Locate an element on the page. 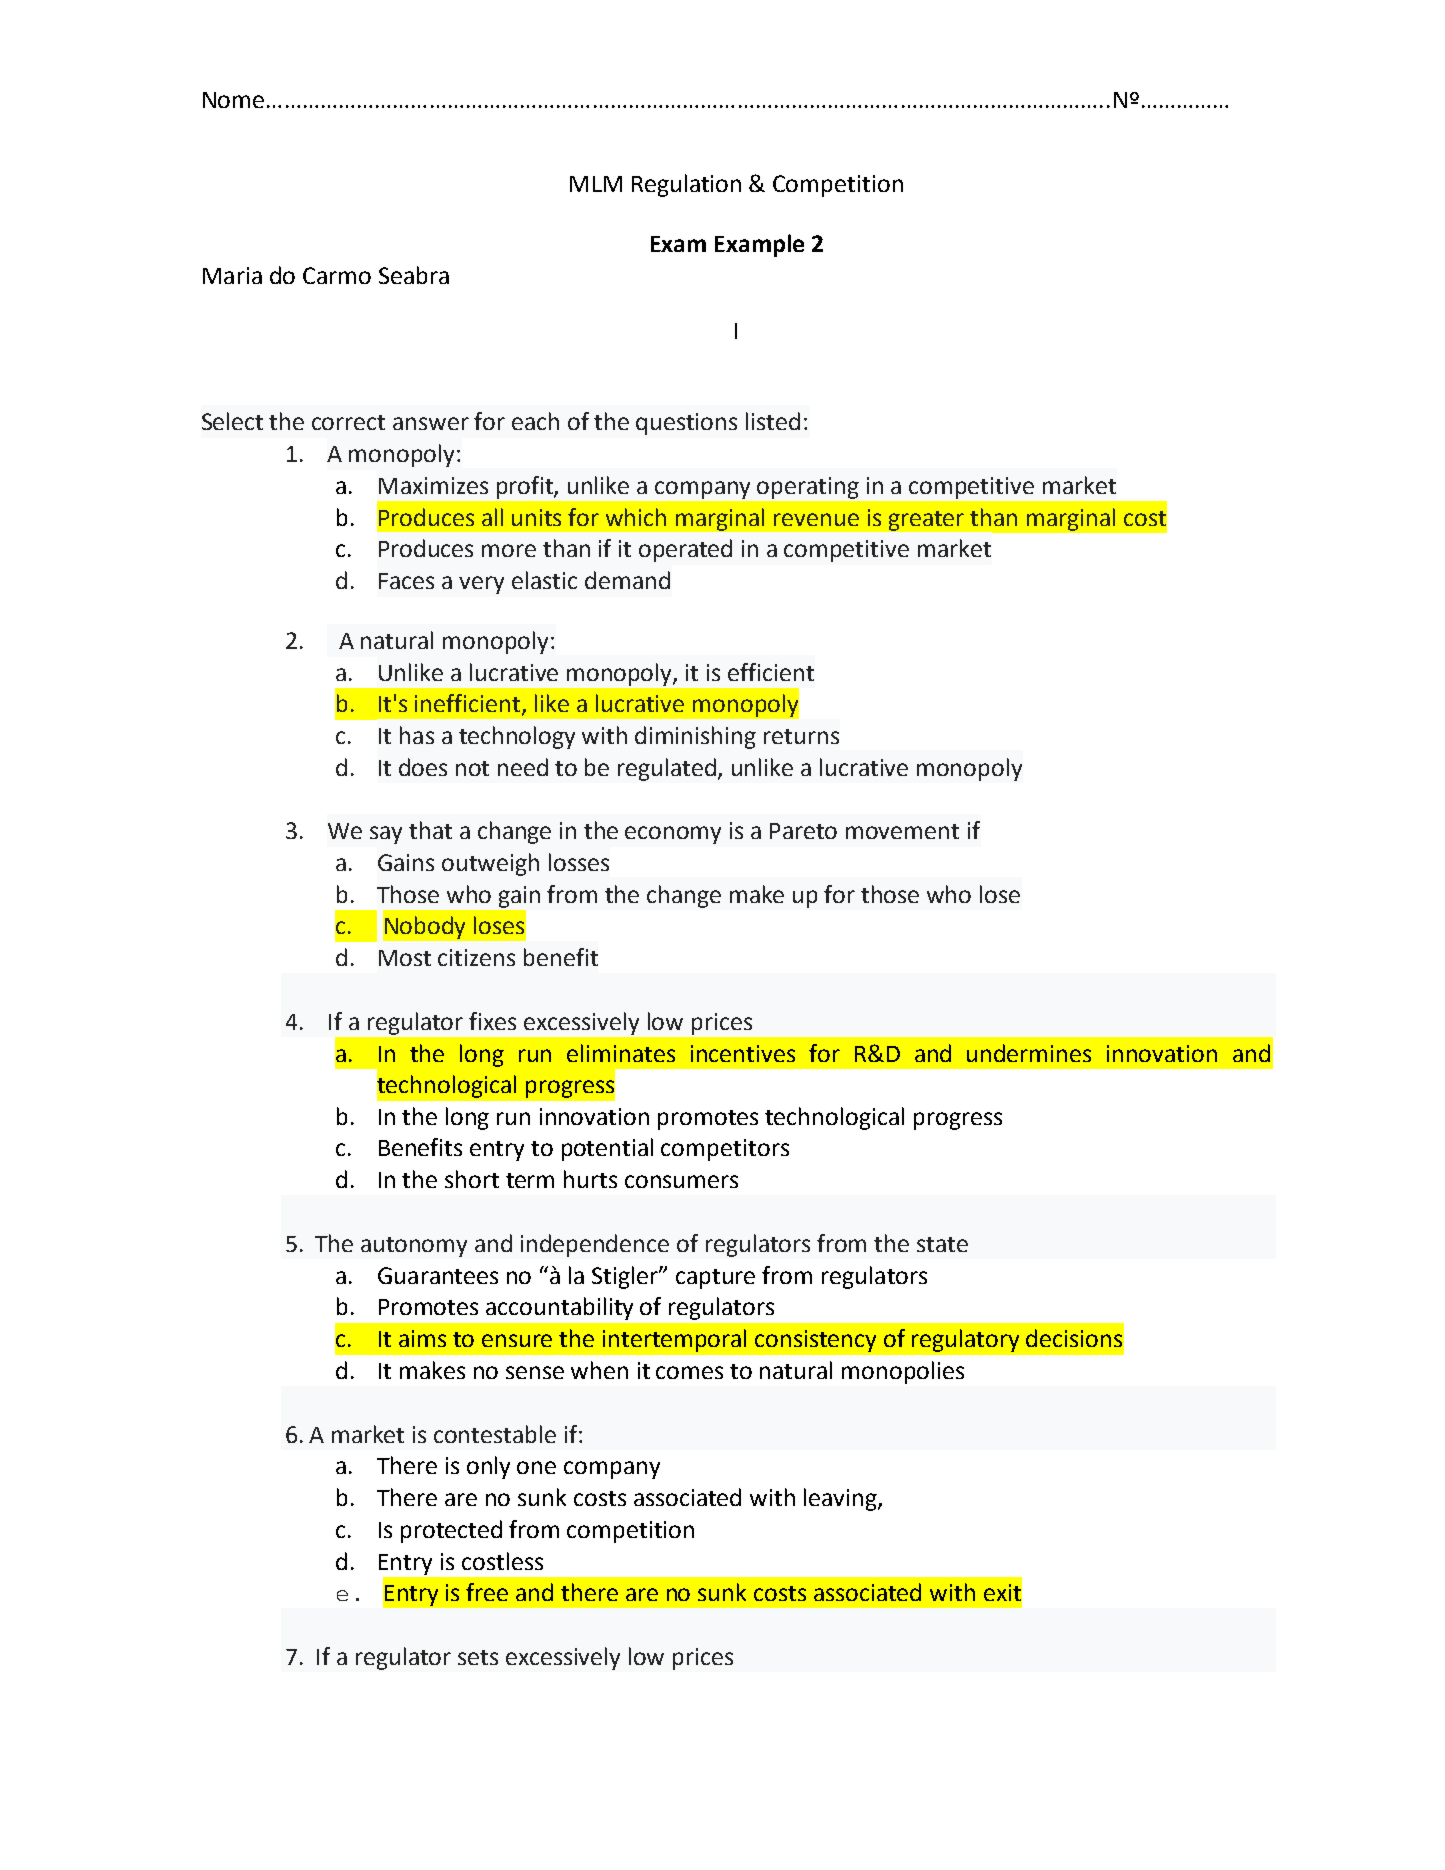 The image size is (1445, 1870). MLM is located at coordinates (596, 184).
